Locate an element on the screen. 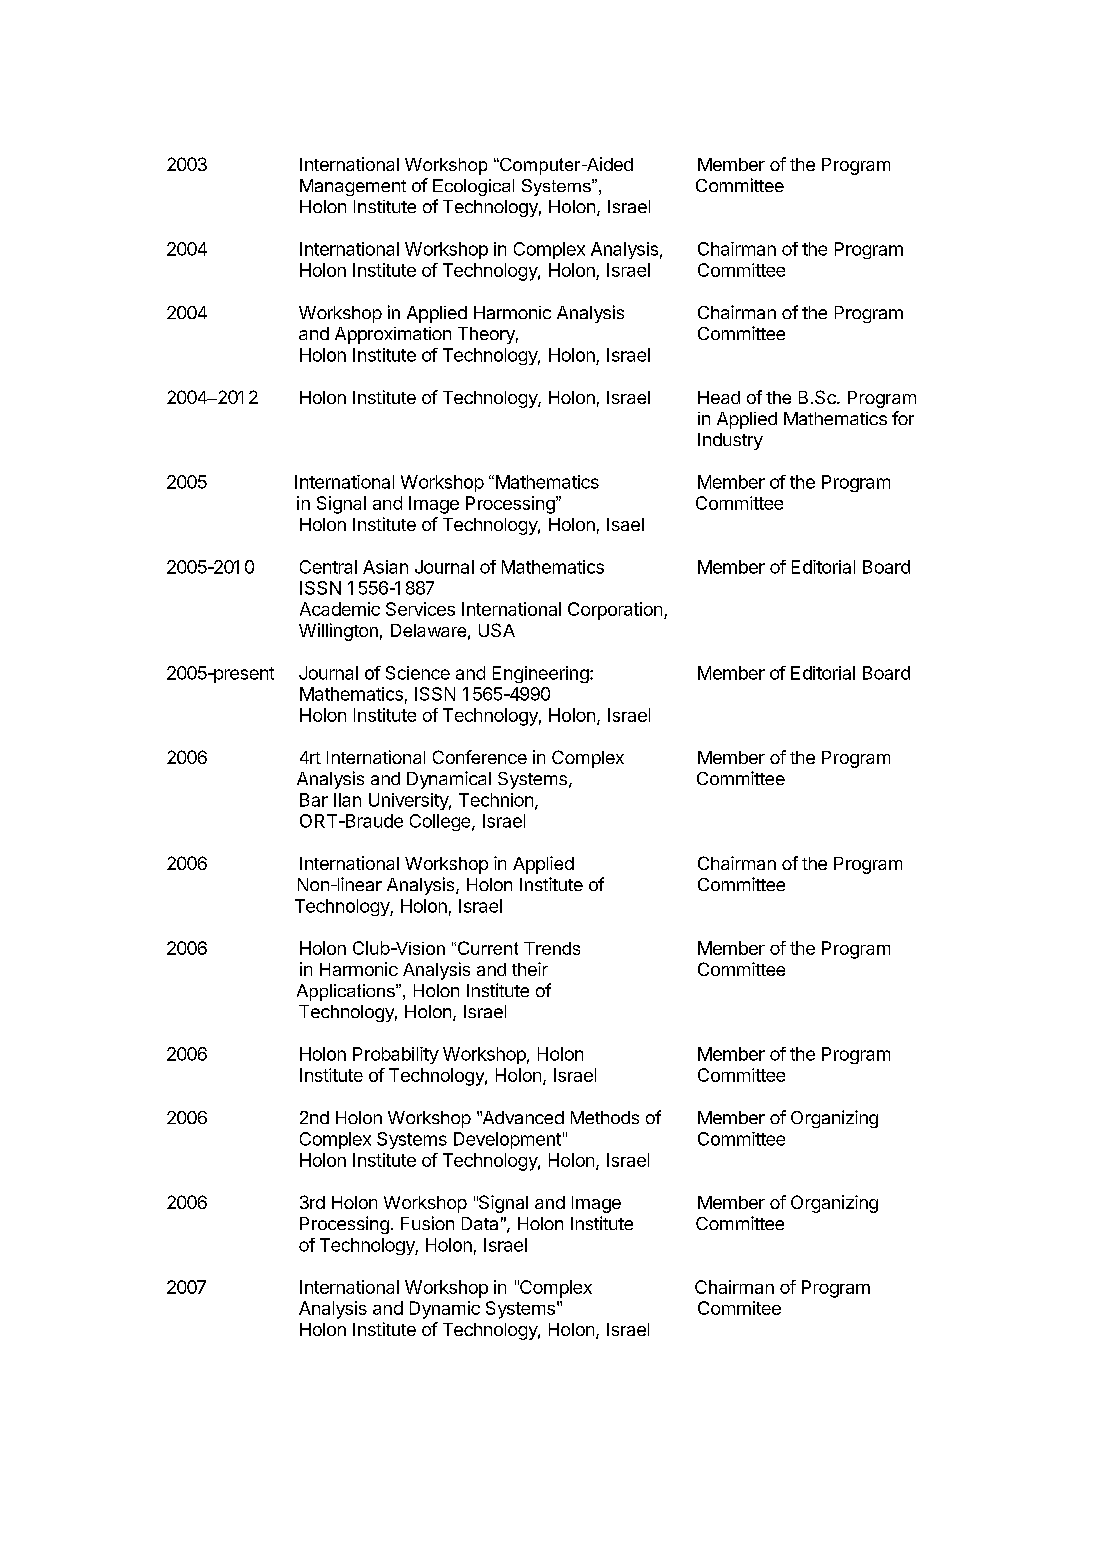 The width and height of the screenshot is (1097, 1551). Ecological is located at coordinates (473, 187).
